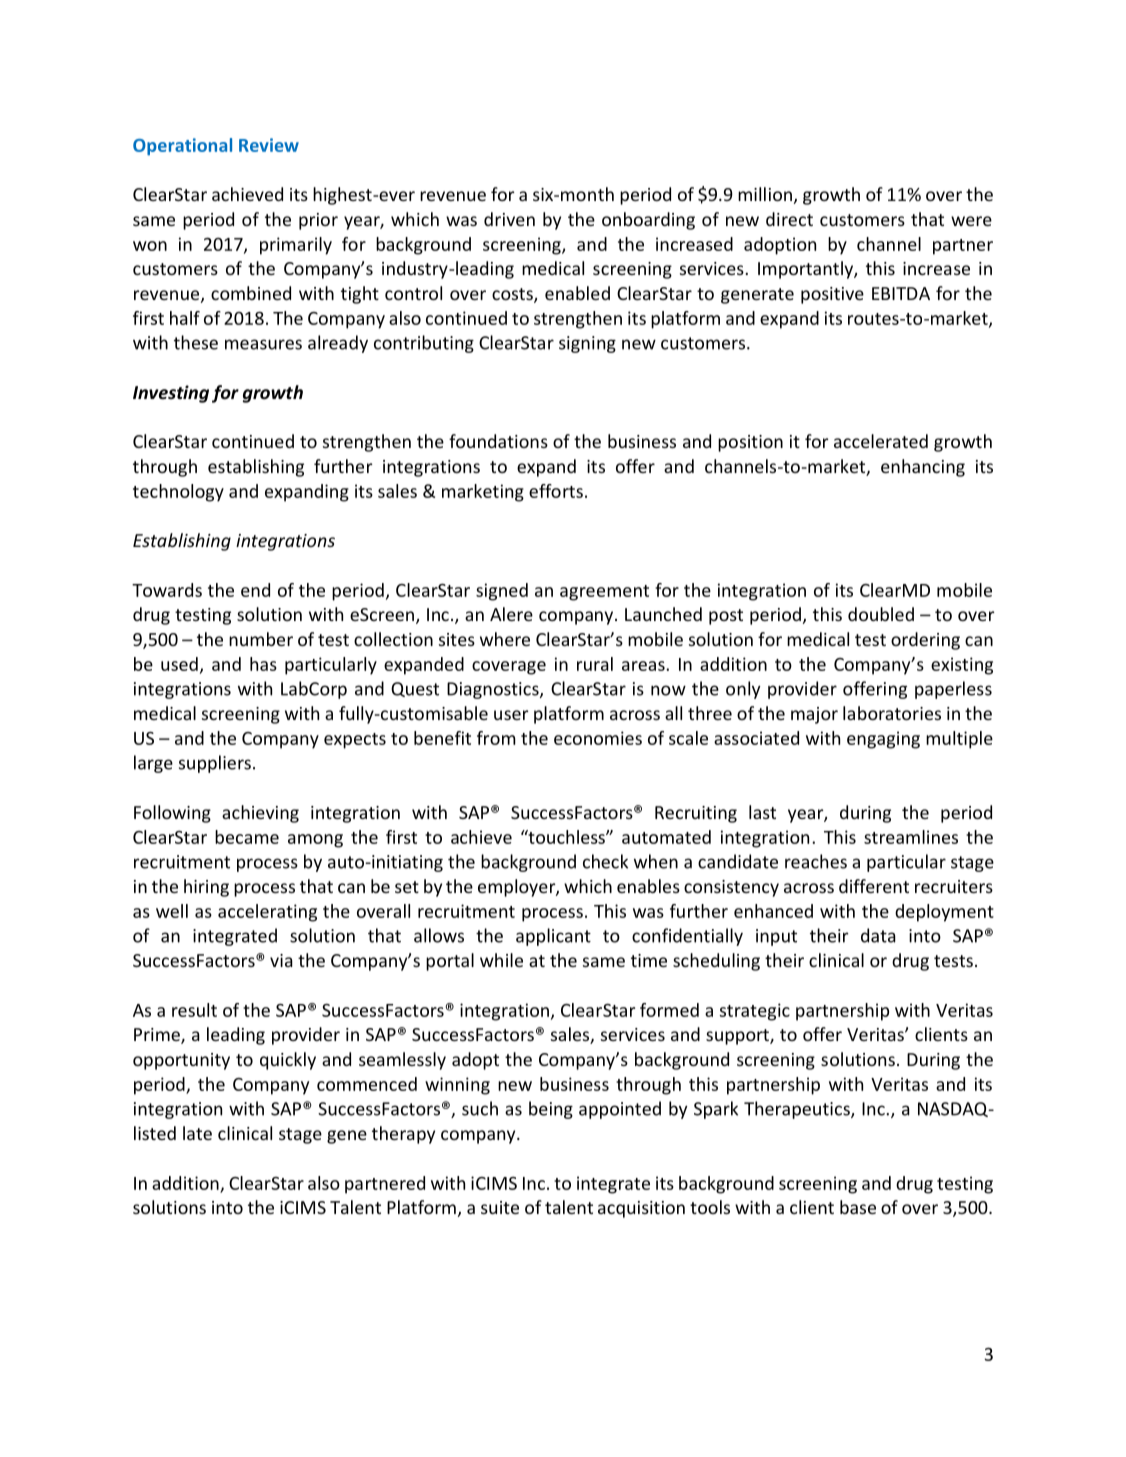  I want to click on accelerating, so click(267, 913).
